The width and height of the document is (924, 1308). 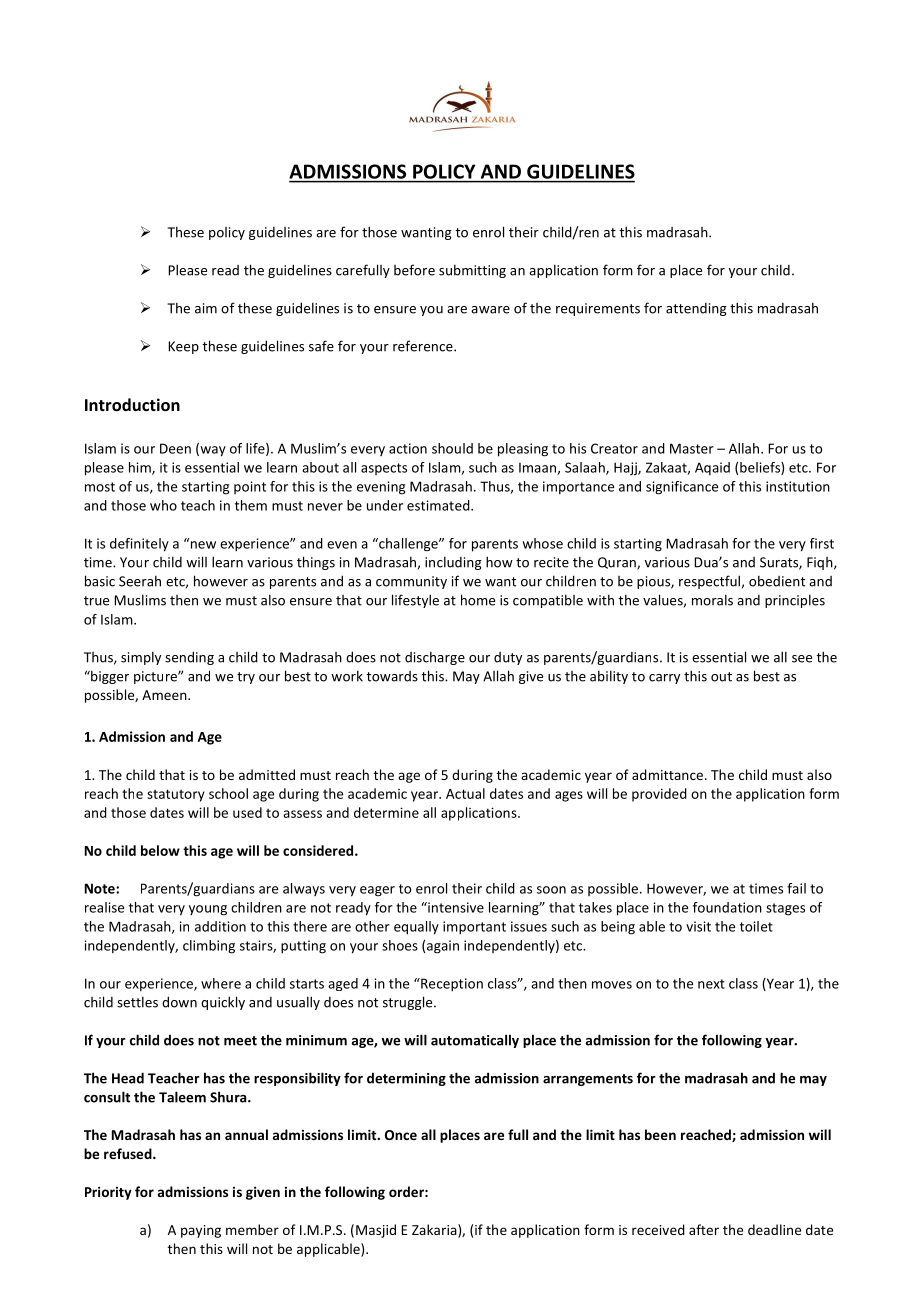 I want to click on morals, so click(x=712, y=600).
